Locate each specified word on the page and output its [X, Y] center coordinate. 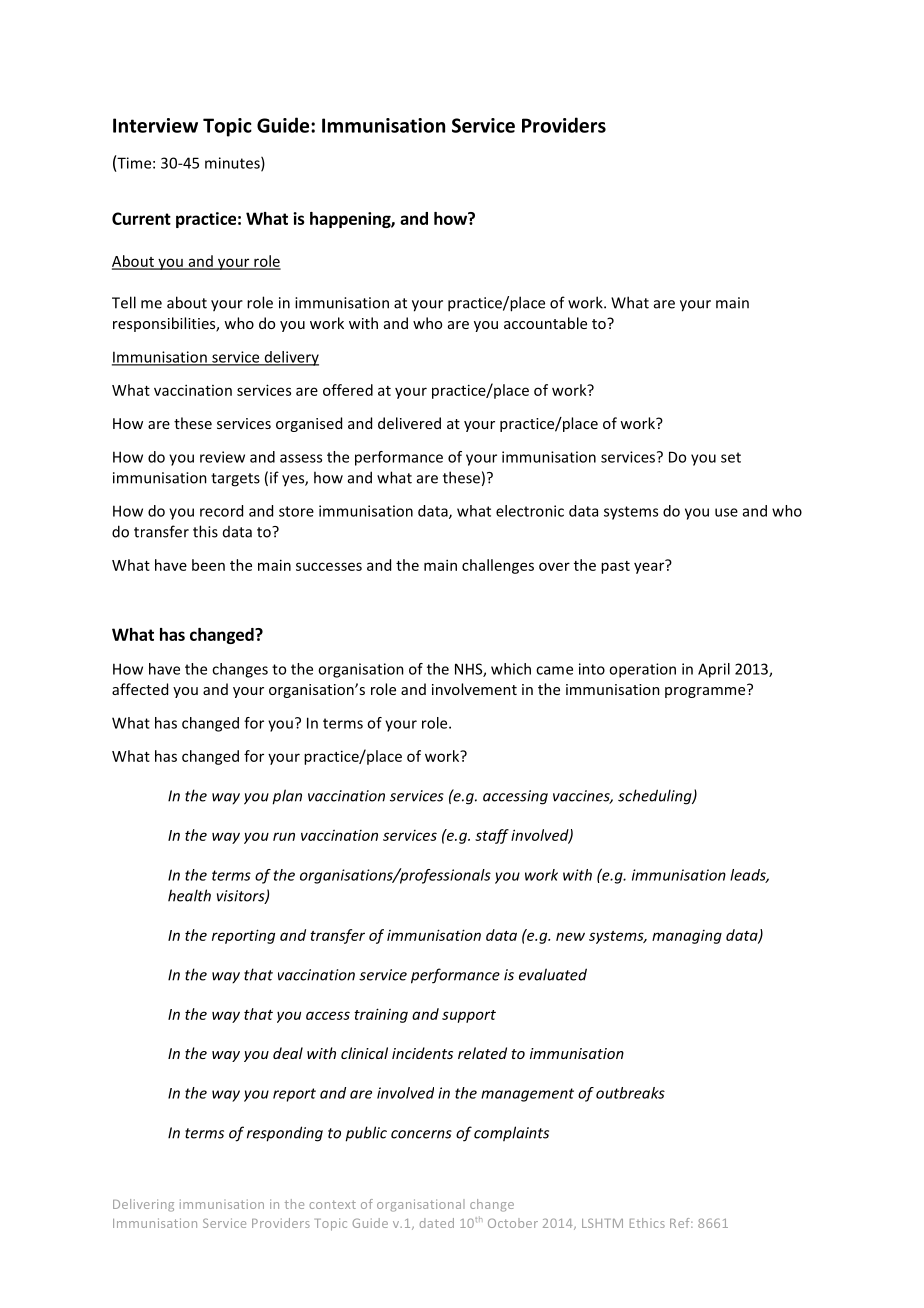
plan [287, 797]
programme [706, 691]
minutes [233, 164]
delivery [290, 358]
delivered [409, 423]
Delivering [143, 1205]
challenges [498, 566]
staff [492, 836]
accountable [545, 323]
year [650, 567]
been [208, 565]
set [731, 457]
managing [687, 937]
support [469, 1016]
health [189, 895]
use [726, 512]
